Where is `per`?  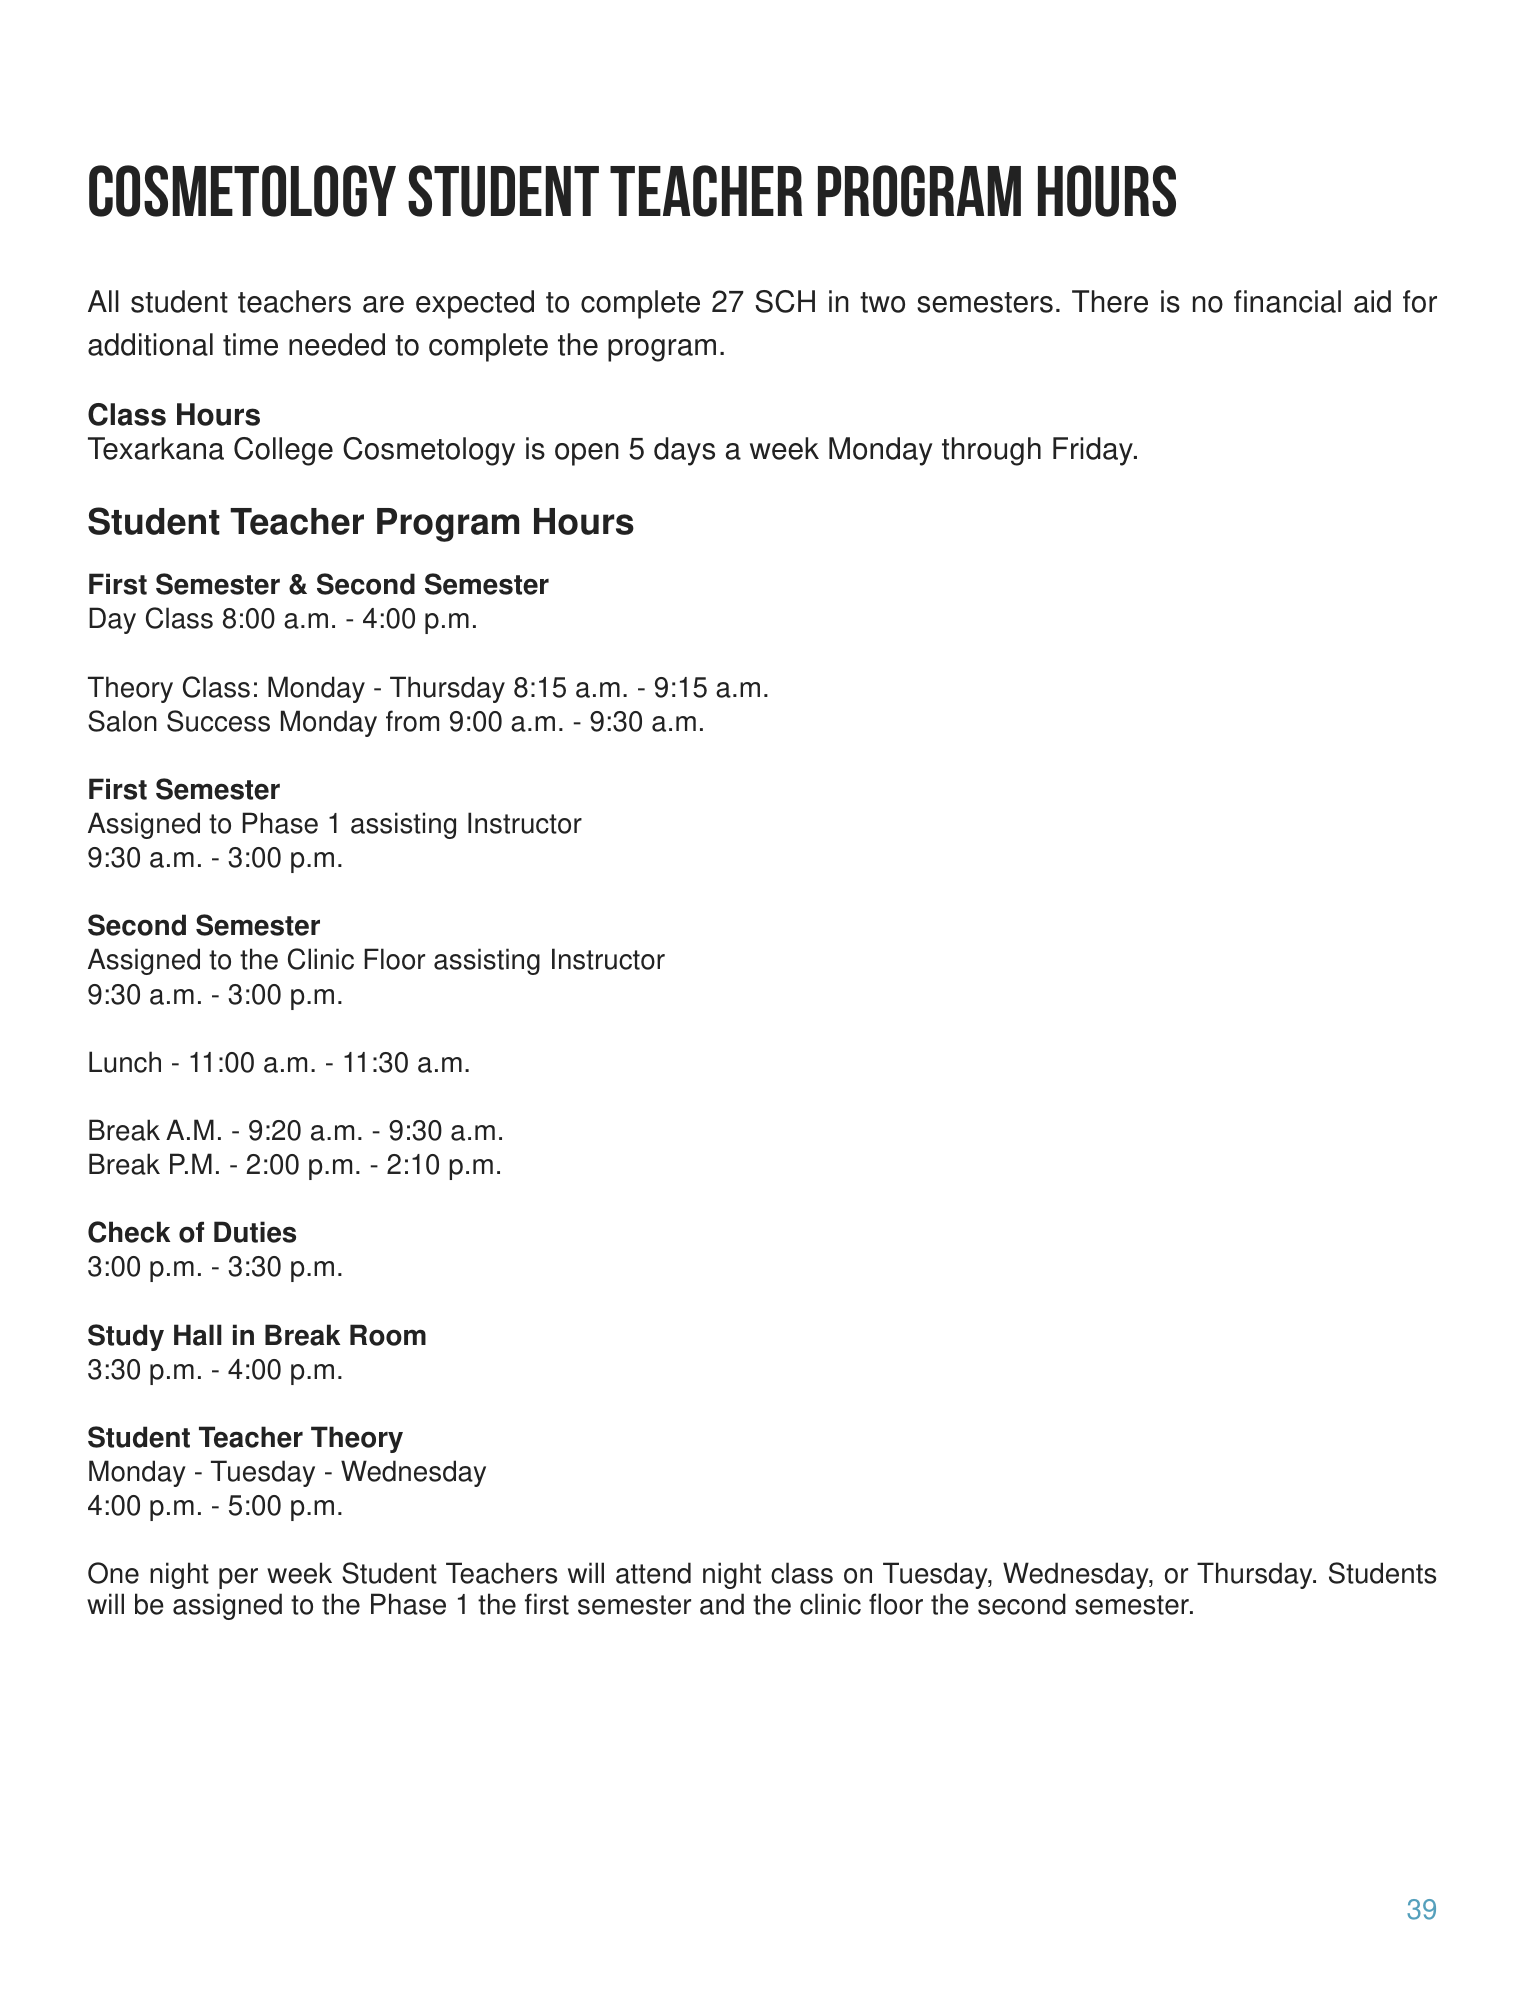
per is located at coordinates (238, 1578).
